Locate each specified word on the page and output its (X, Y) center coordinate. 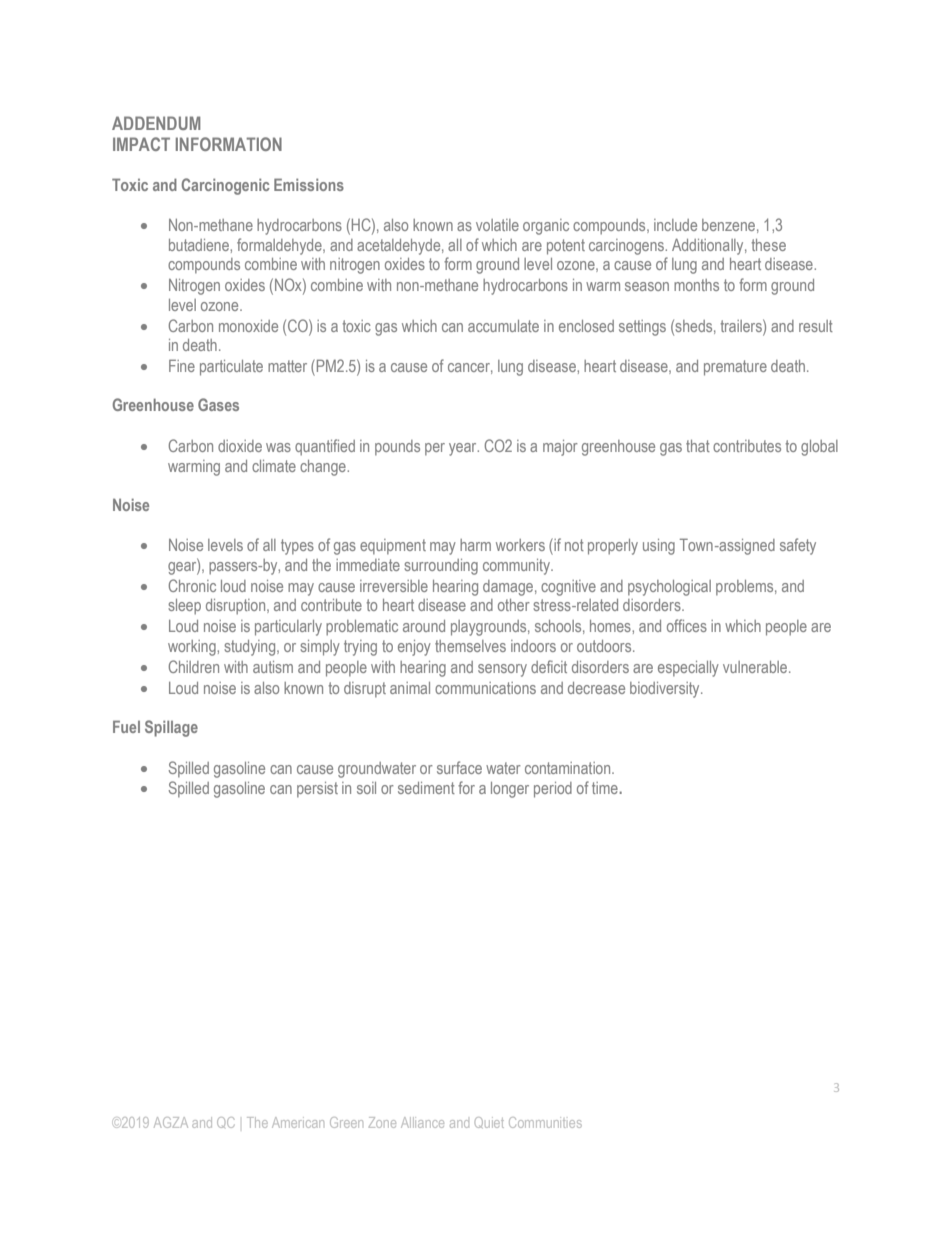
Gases (218, 404)
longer (510, 790)
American (298, 1122)
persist (317, 789)
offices (687, 625)
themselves (470, 646)
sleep (184, 607)
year (464, 449)
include (675, 225)
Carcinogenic (226, 186)
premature (735, 368)
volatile (497, 225)
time (605, 788)
